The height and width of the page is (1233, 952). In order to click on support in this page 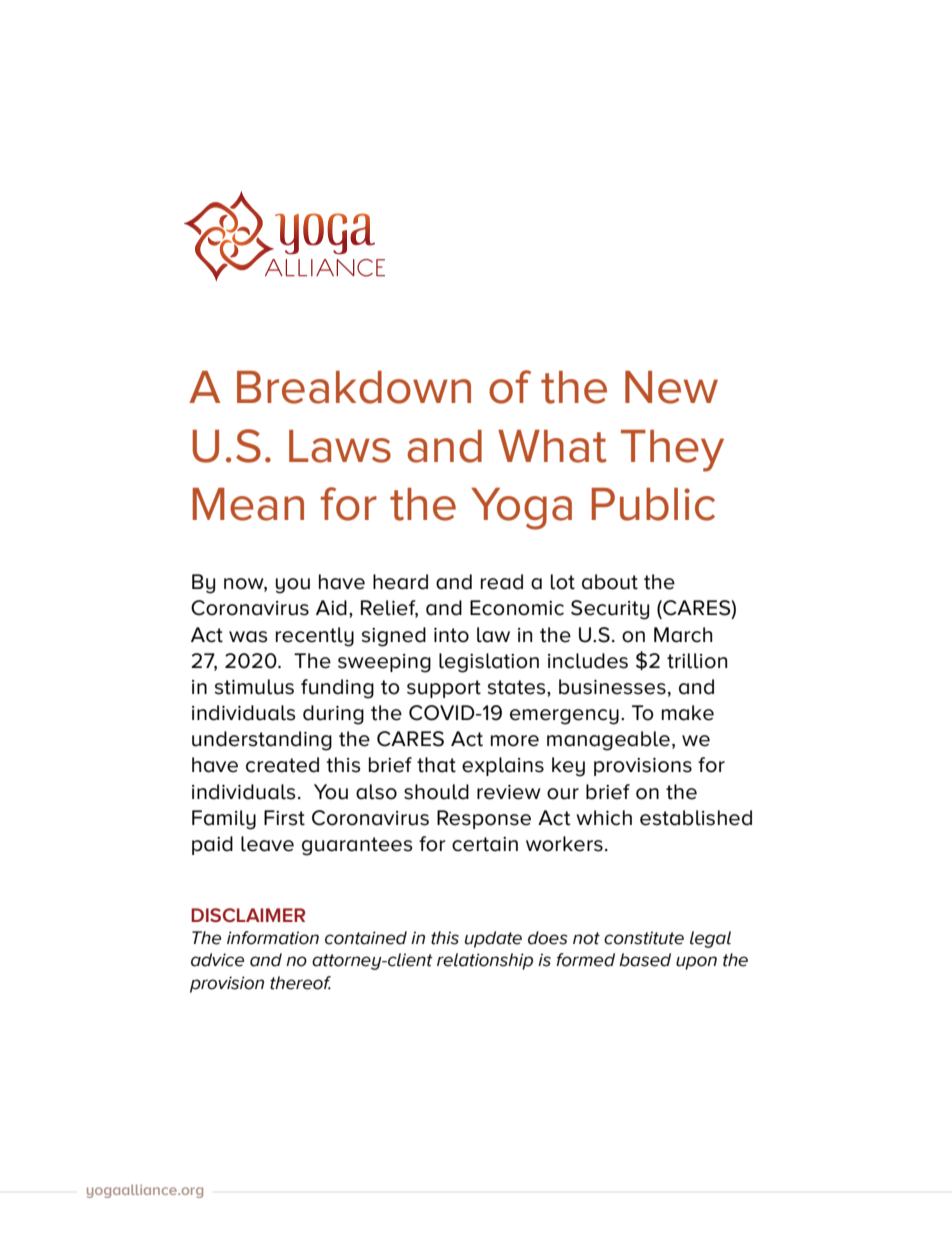, I will do `click(444, 689)`.
